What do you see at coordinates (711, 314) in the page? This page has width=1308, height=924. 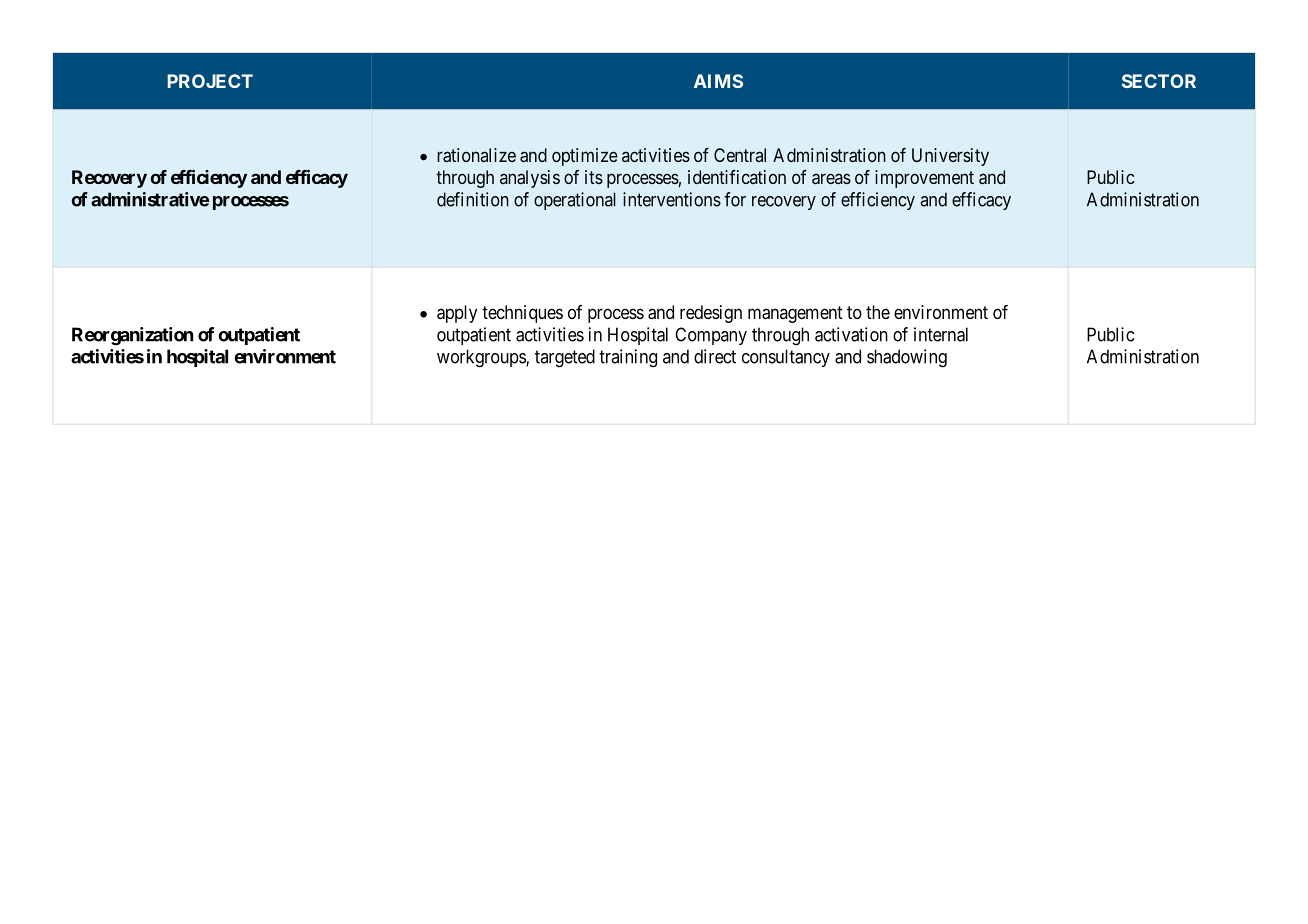 I see `redesign` at bounding box center [711, 314].
